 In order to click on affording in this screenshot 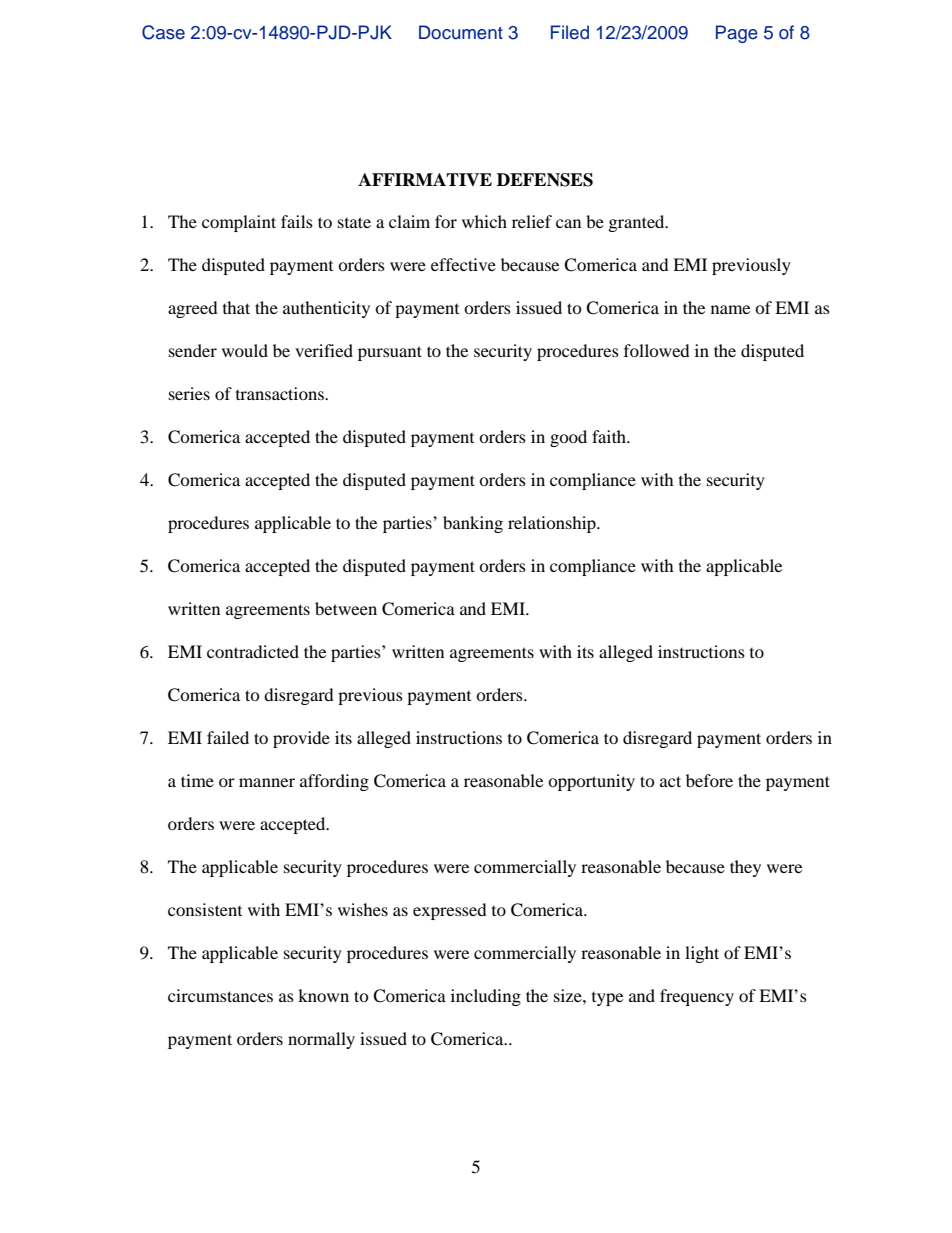, I will do `click(334, 782)`.
